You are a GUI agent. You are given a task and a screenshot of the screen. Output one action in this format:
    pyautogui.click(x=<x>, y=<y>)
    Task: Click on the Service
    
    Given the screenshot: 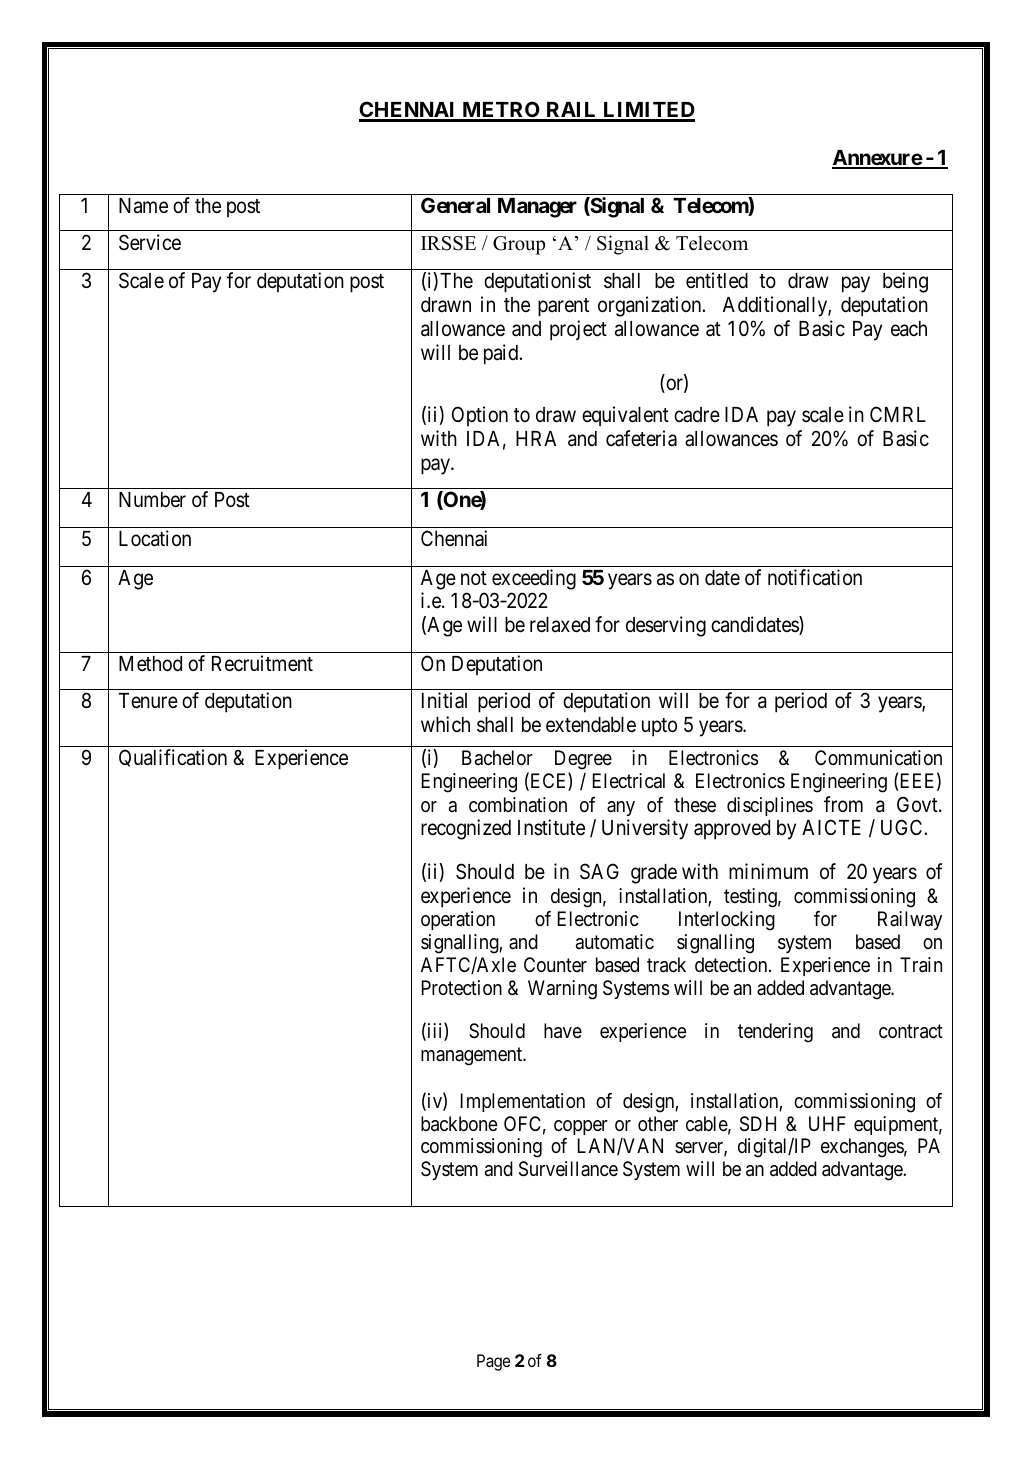 What is the action you would take?
    pyautogui.click(x=150, y=242)
